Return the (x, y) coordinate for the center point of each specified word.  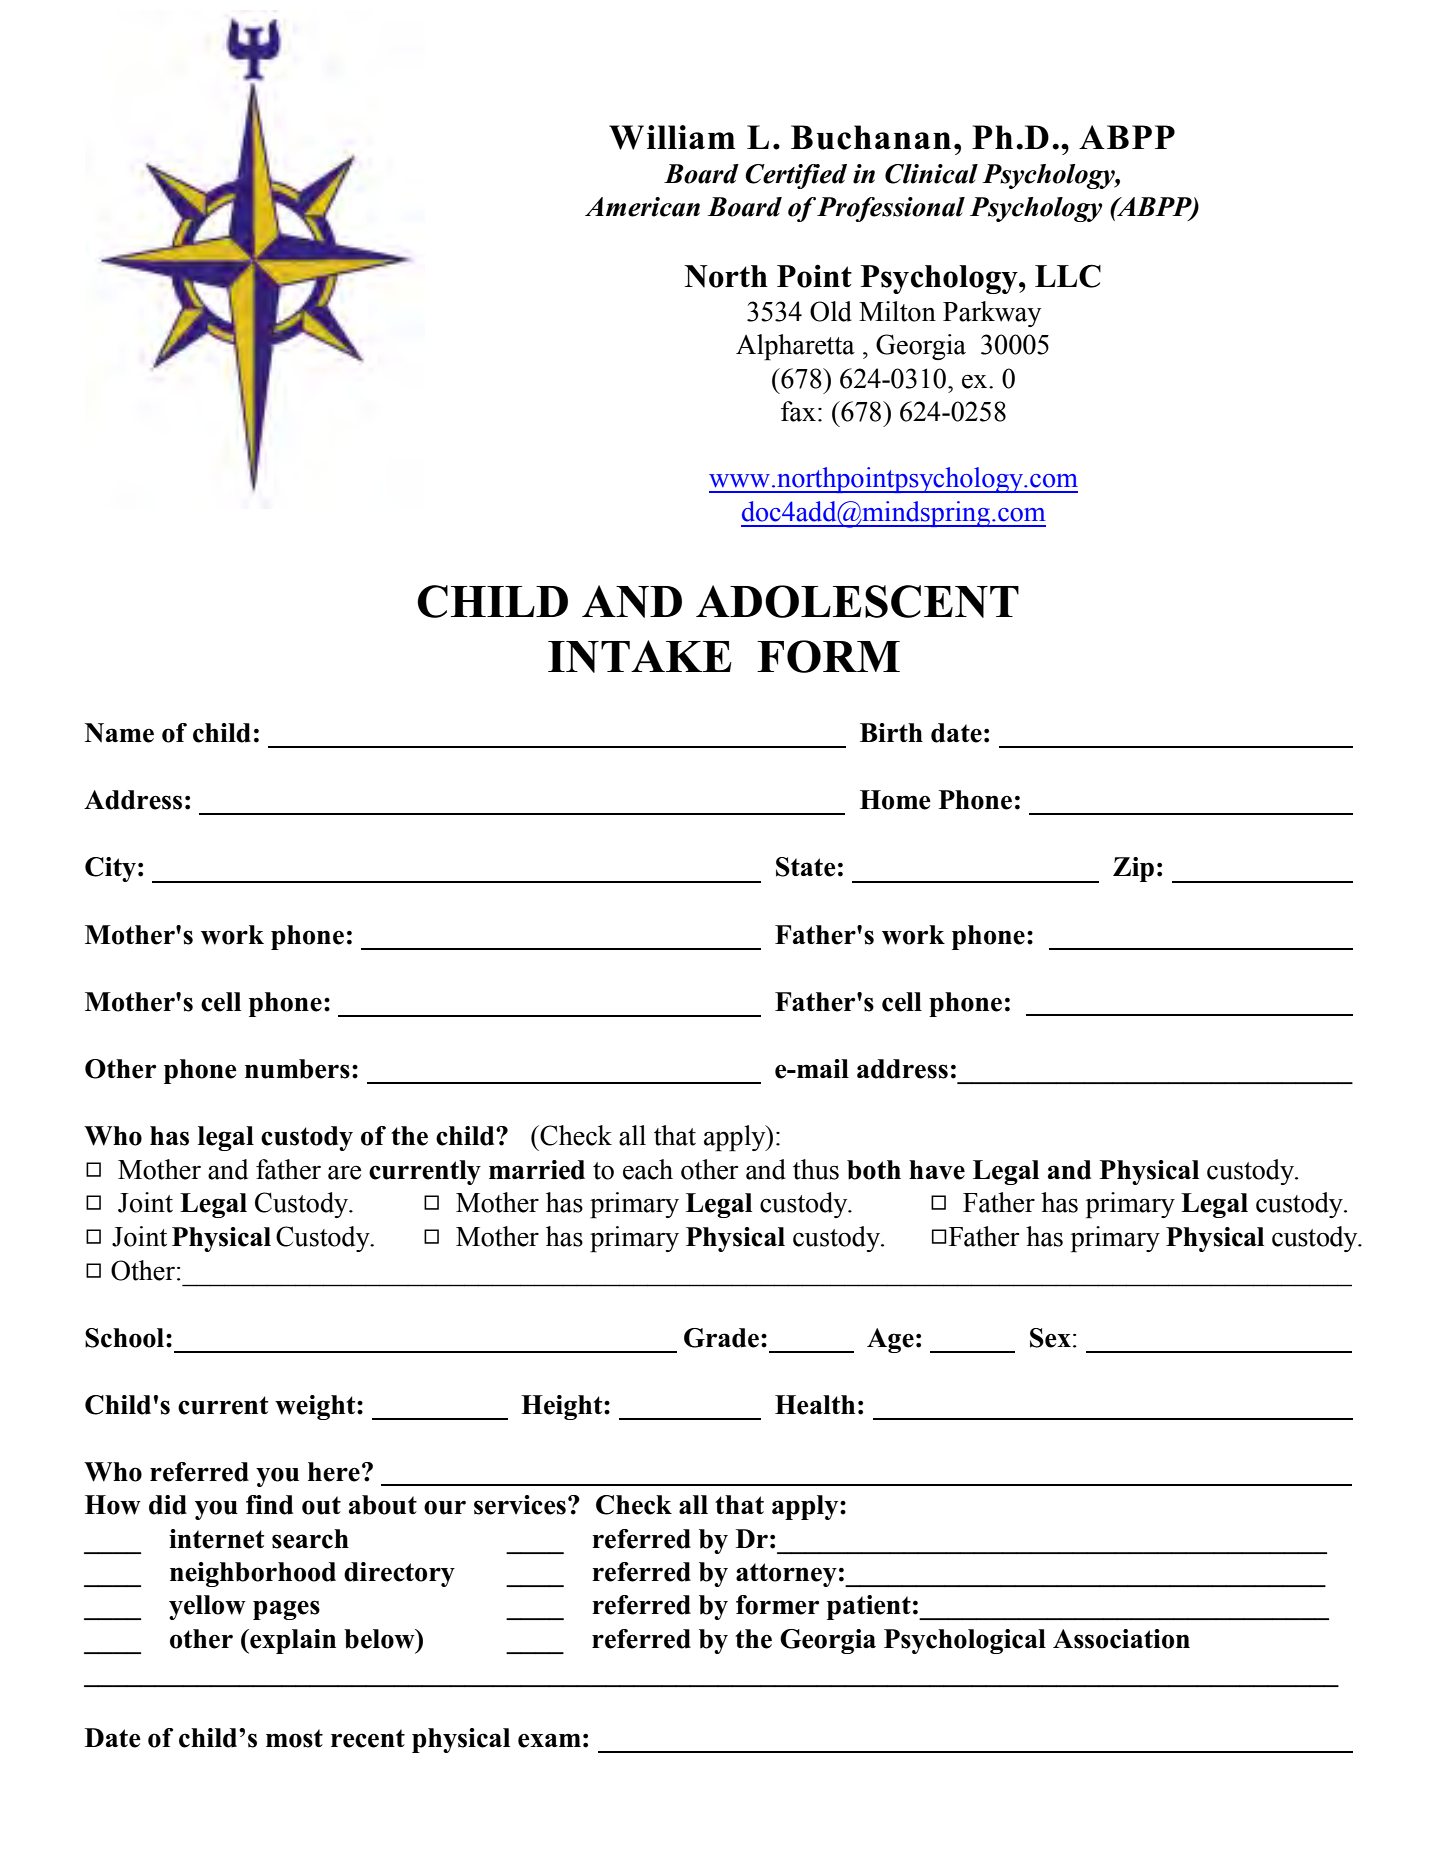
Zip (1133, 869)
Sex (1050, 1338)
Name (119, 733)
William (672, 137)
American (642, 207)
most (294, 1738)
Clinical (931, 174)
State (806, 867)
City (110, 869)
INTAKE (640, 656)
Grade (721, 1338)
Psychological (965, 1641)
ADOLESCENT (857, 601)
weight (316, 1407)
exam (549, 1740)
